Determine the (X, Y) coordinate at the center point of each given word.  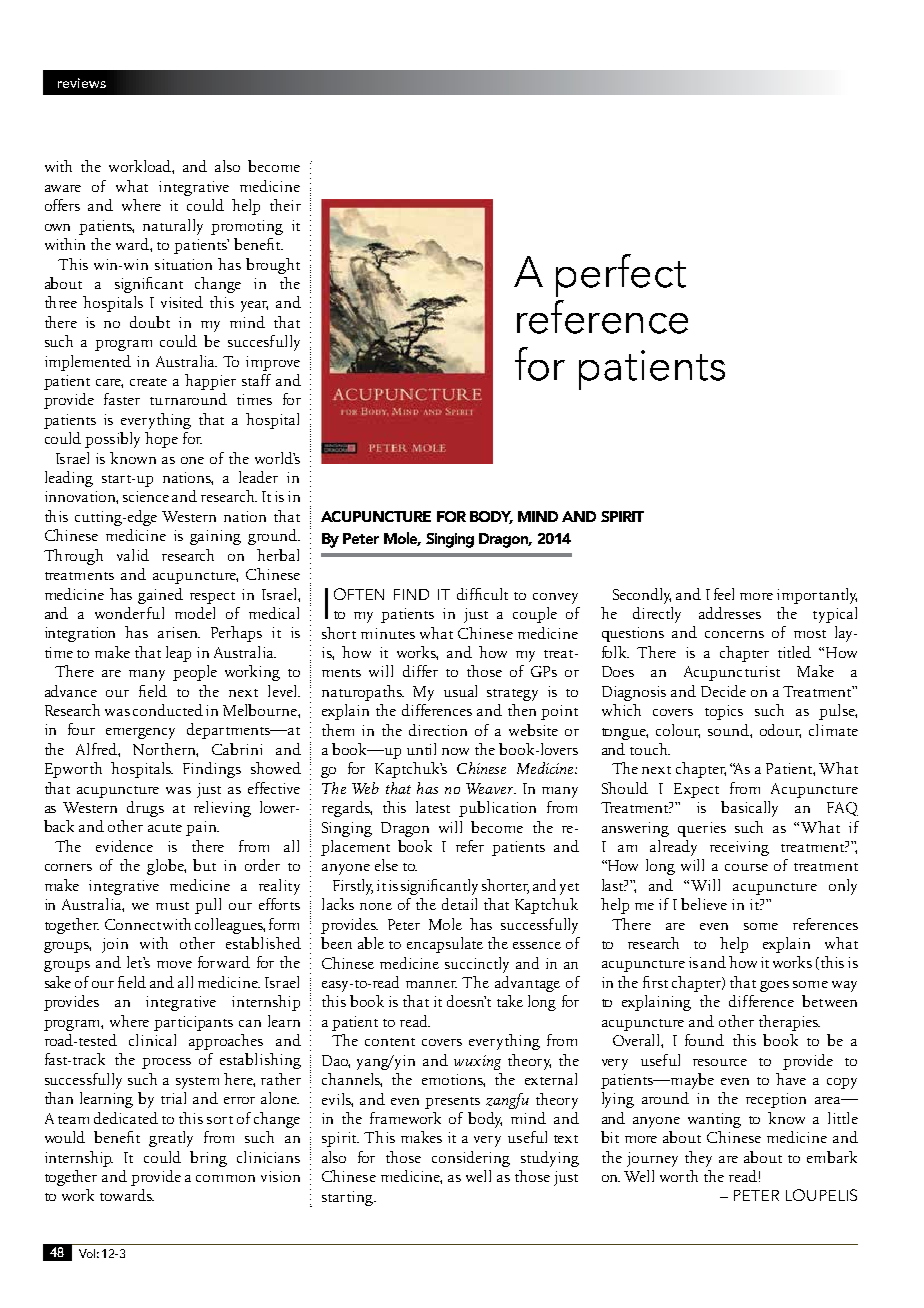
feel (724, 594)
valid (133, 555)
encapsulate (445, 945)
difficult (482, 594)
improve (273, 363)
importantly (817, 596)
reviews (82, 83)
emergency (140, 733)
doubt (150, 322)
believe (704, 904)
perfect (621, 275)
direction (438, 730)
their (285, 205)
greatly (171, 1139)
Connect (133, 924)
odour (780, 731)
